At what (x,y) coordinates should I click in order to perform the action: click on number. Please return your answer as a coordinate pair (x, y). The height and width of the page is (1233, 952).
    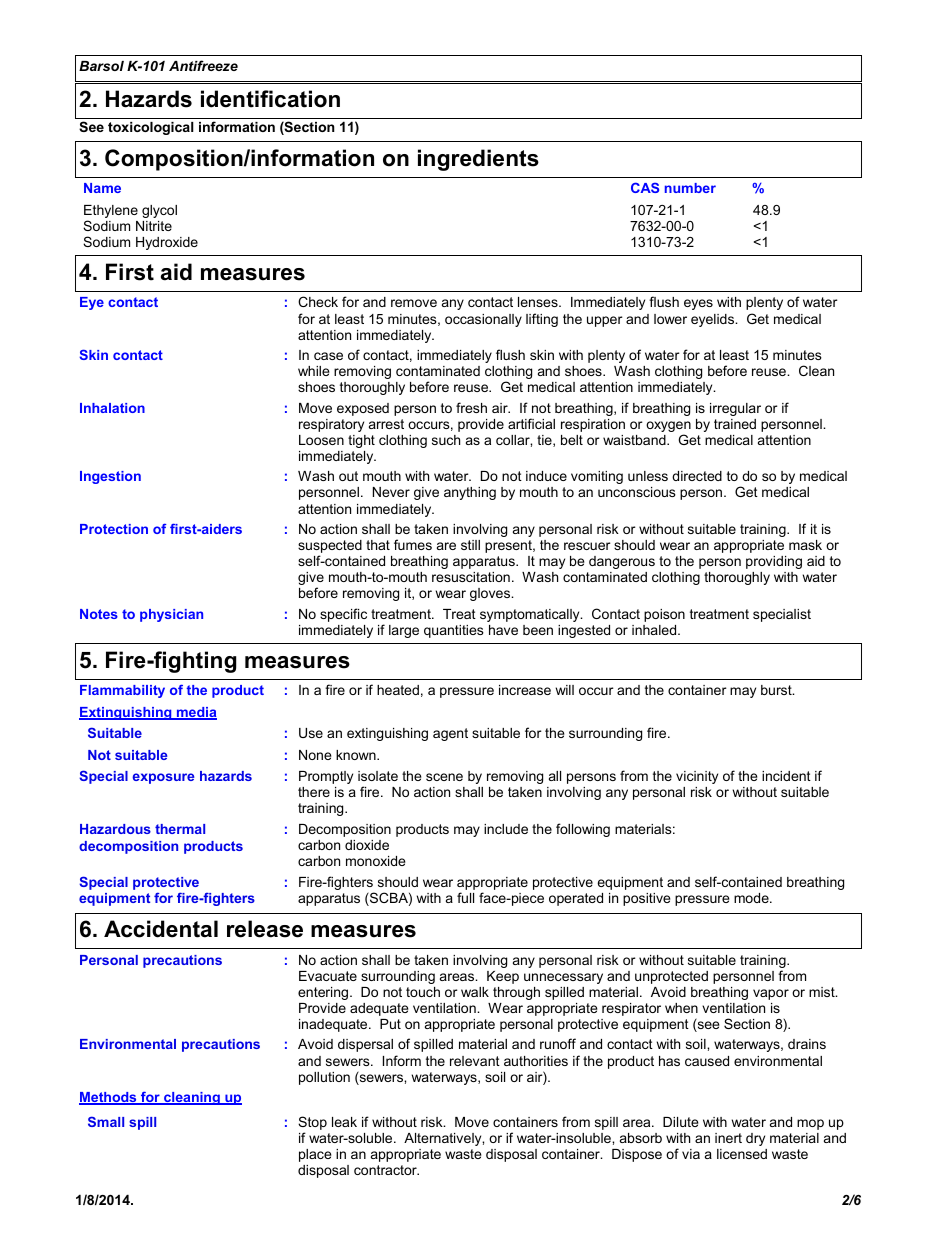
    Looking at the image, I should click on (690, 188).
